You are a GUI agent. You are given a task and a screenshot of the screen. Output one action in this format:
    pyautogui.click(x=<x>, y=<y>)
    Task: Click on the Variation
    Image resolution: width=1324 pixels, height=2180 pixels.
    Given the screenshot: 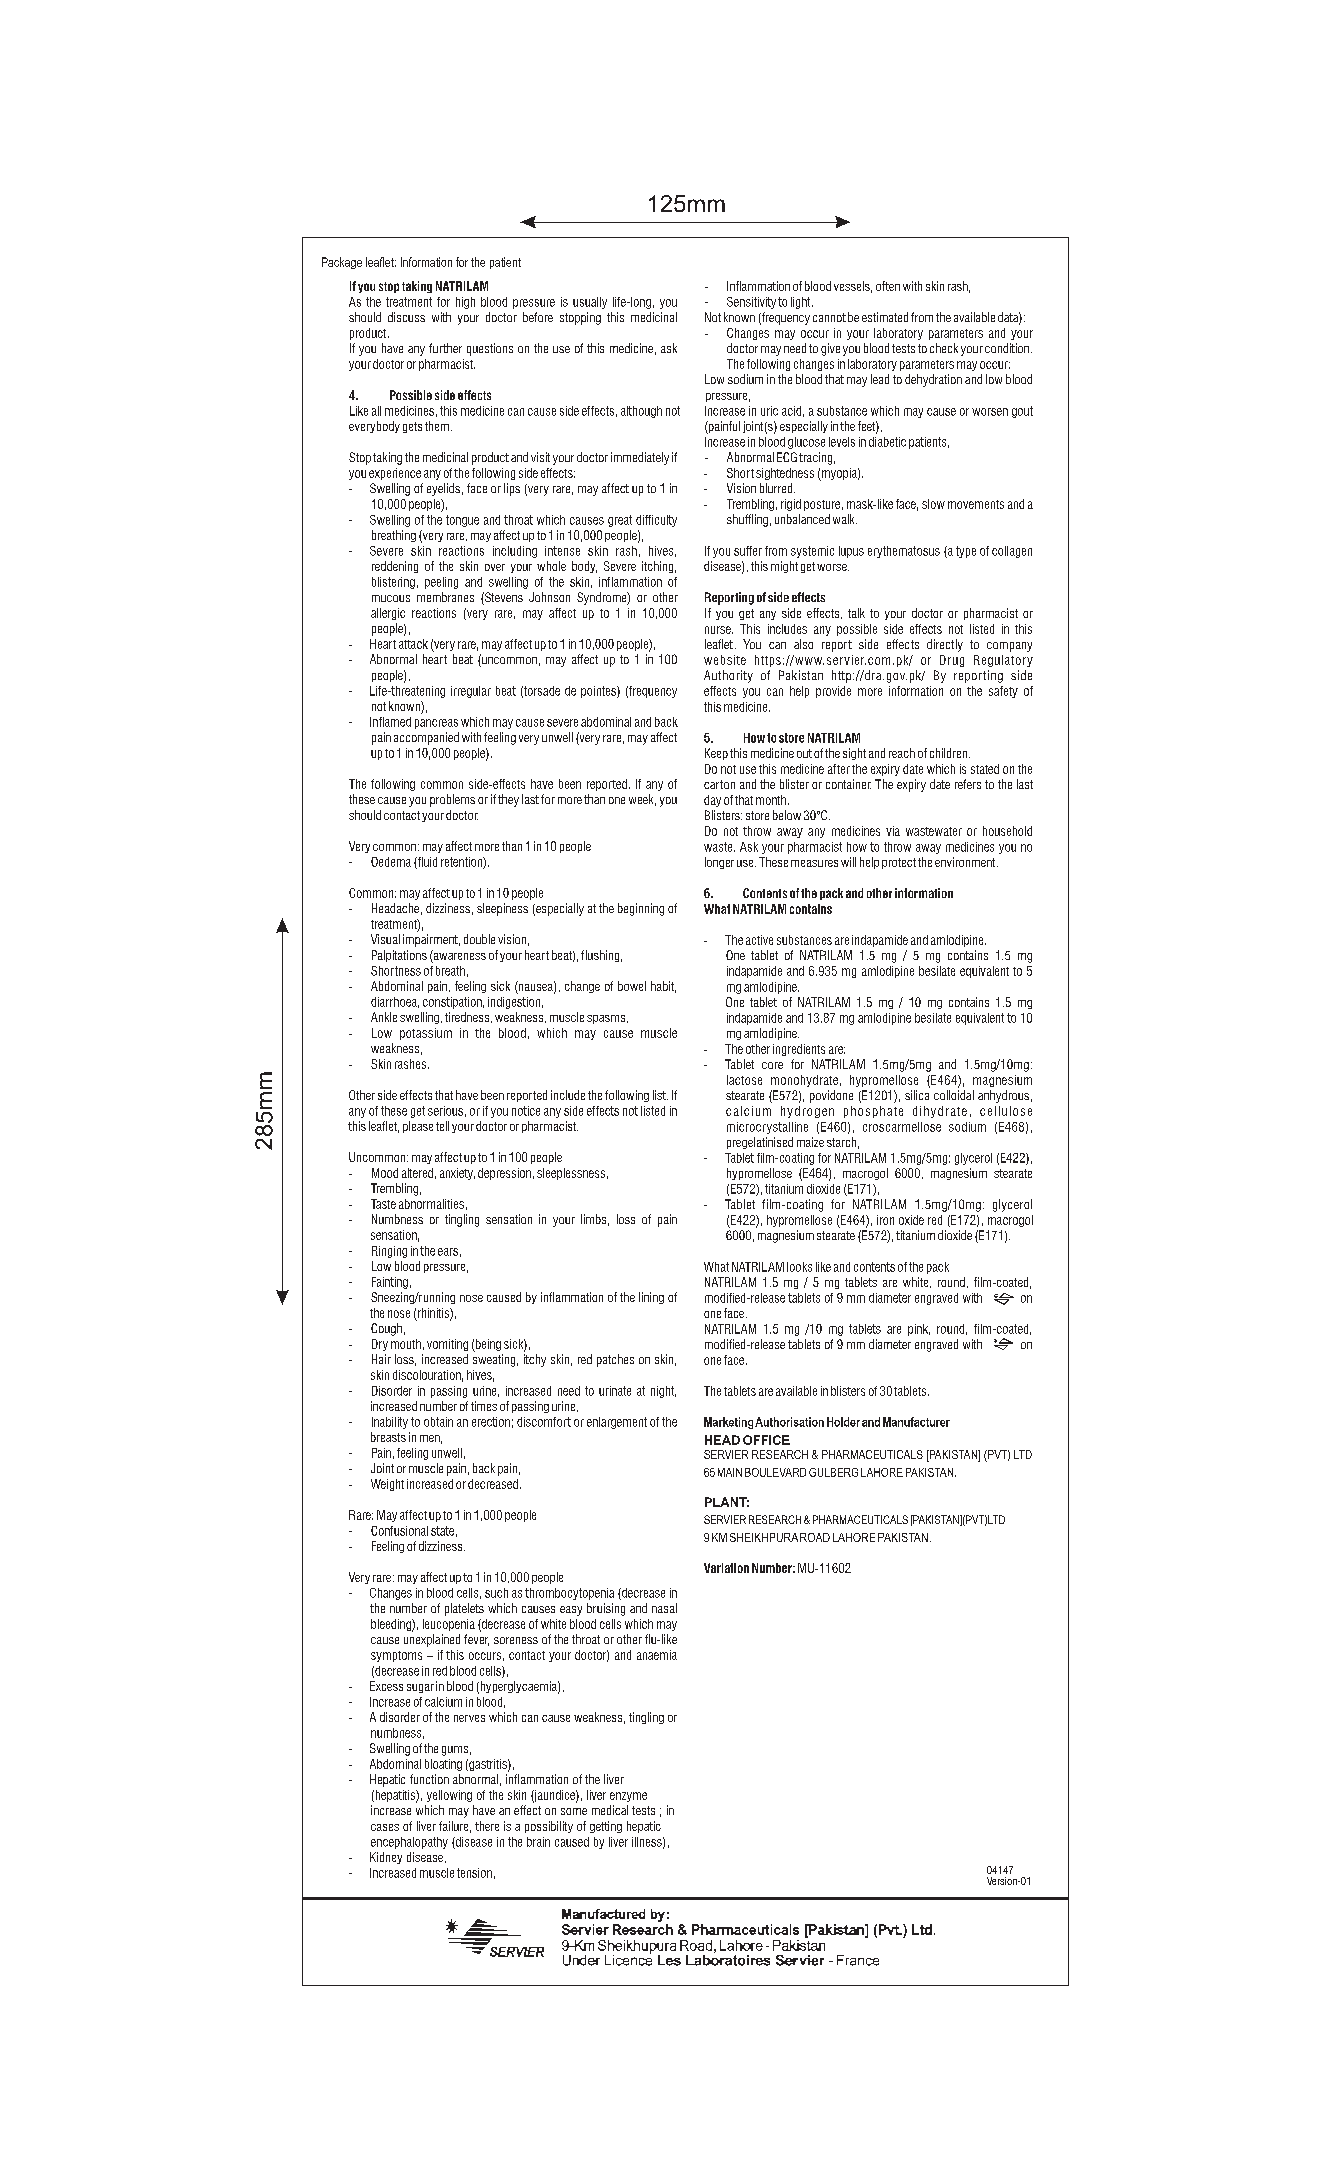 What is the action you would take?
    pyautogui.click(x=726, y=1568)
